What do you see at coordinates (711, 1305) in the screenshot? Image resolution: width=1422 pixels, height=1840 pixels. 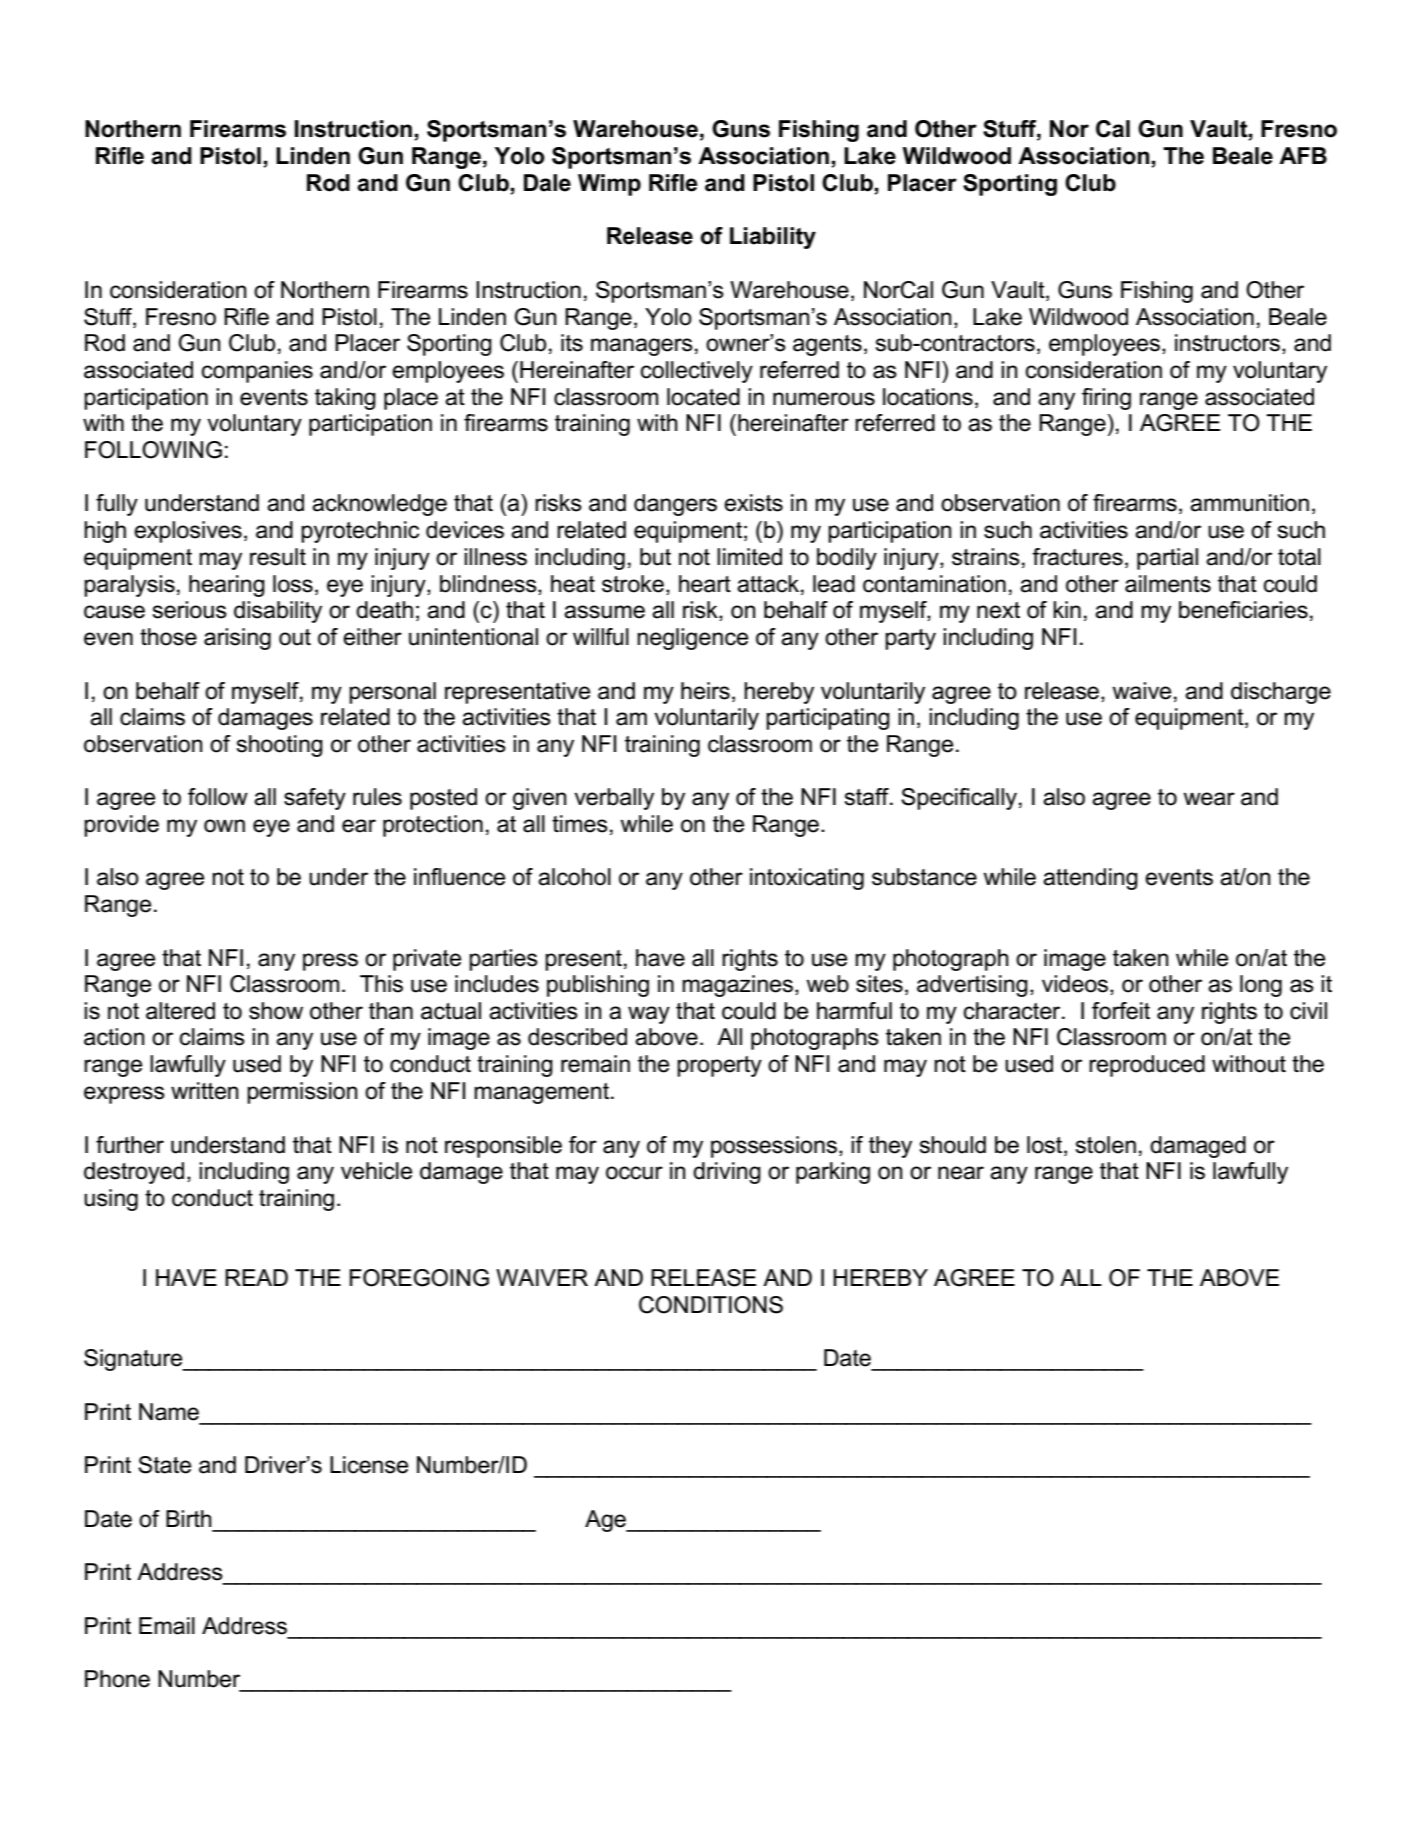 I see `CONDITIONS` at bounding box center [711, 1305].
